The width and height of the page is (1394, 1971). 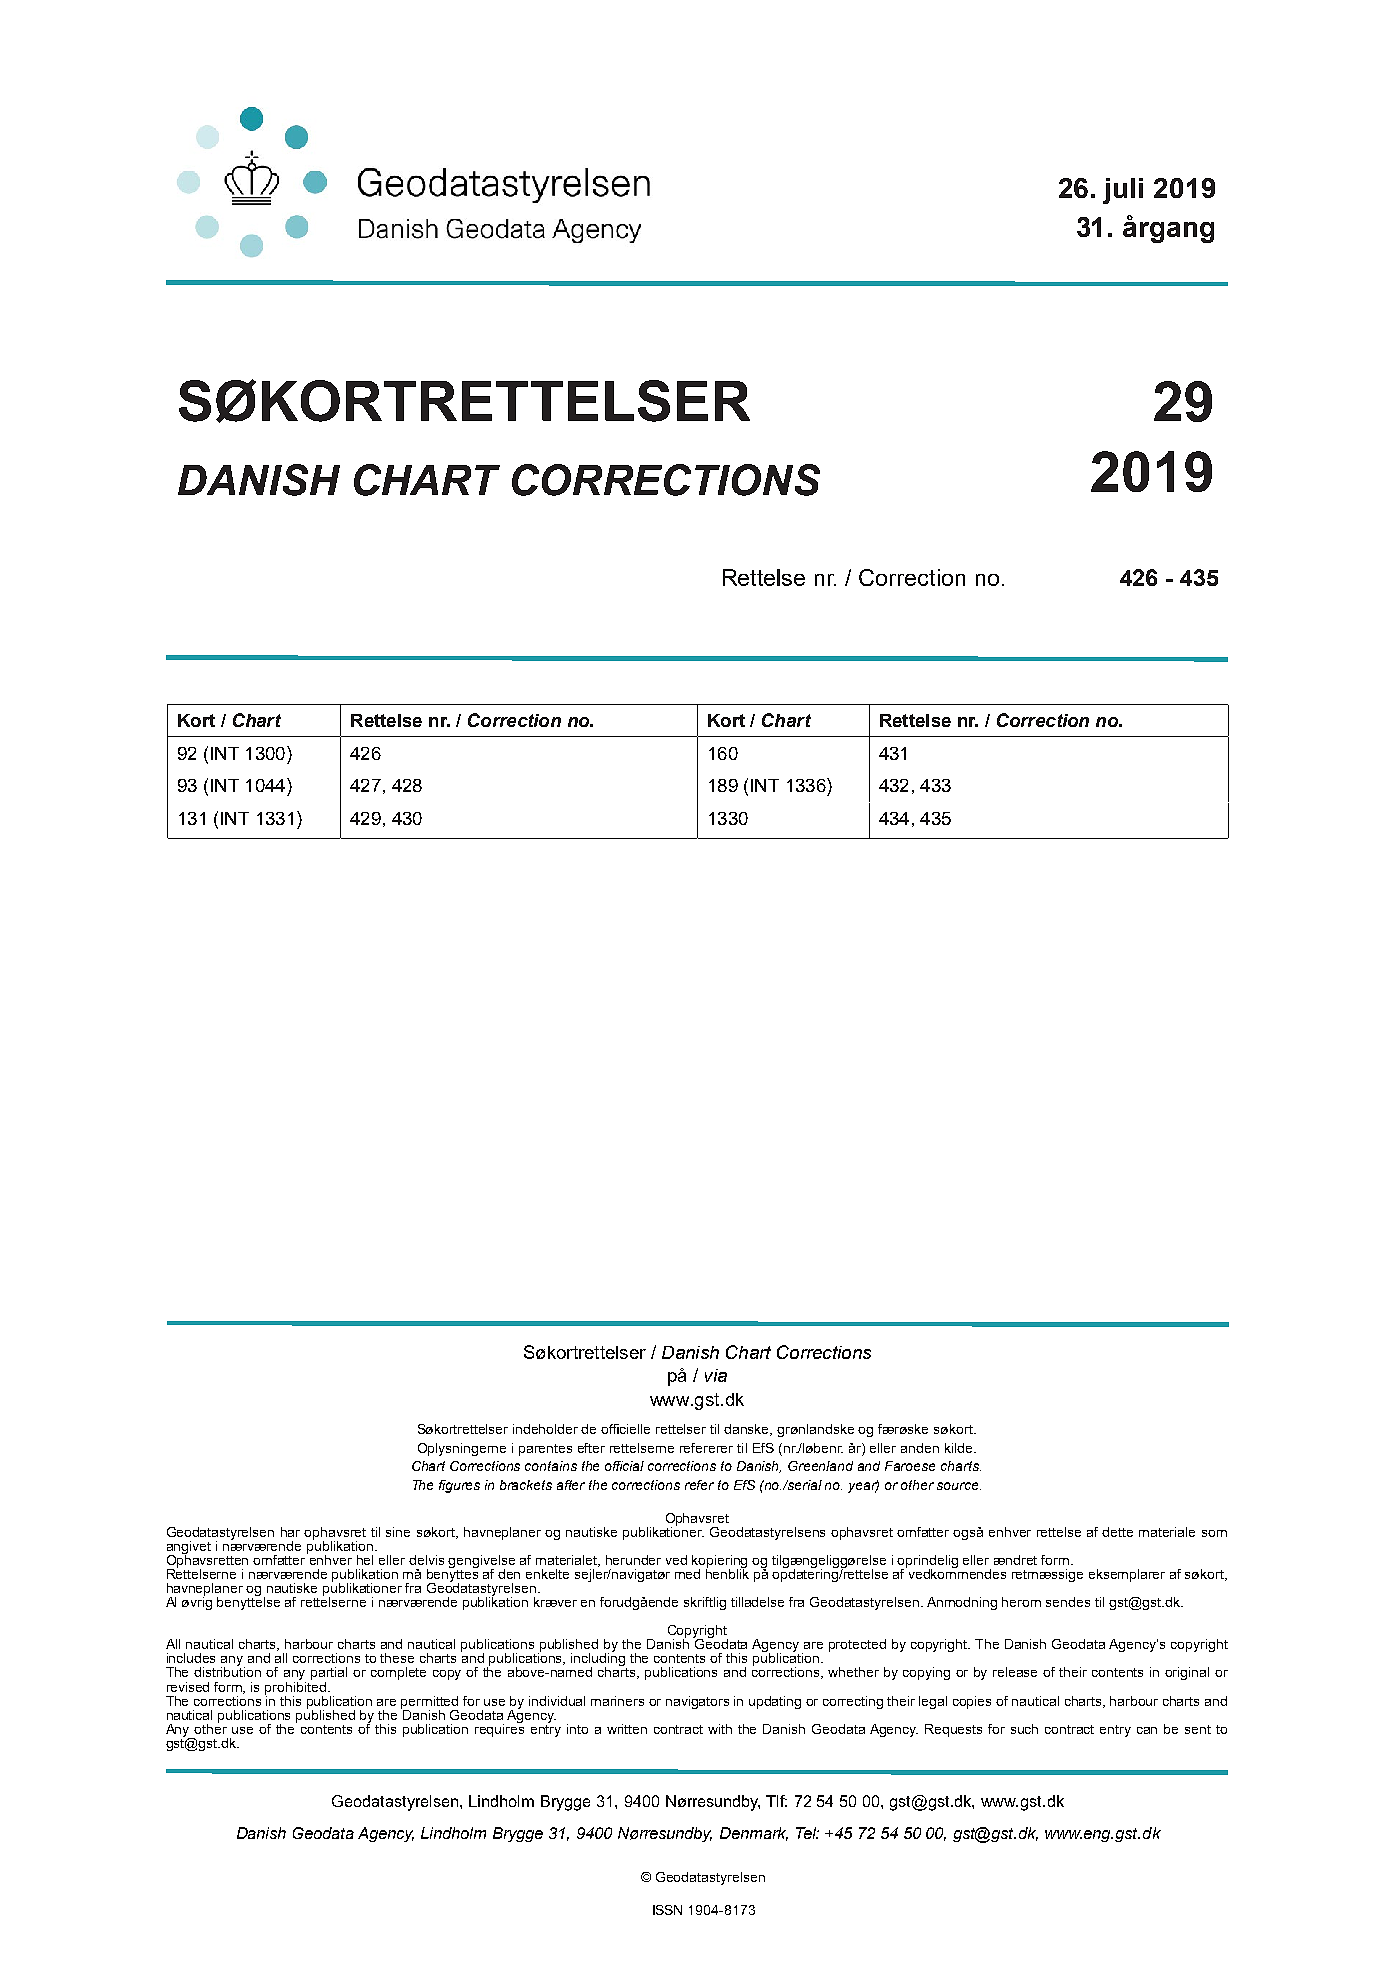 What do you see at coordinates (920, 1448) in the page?
I see `anden` at bounding box center [920, 1448].
